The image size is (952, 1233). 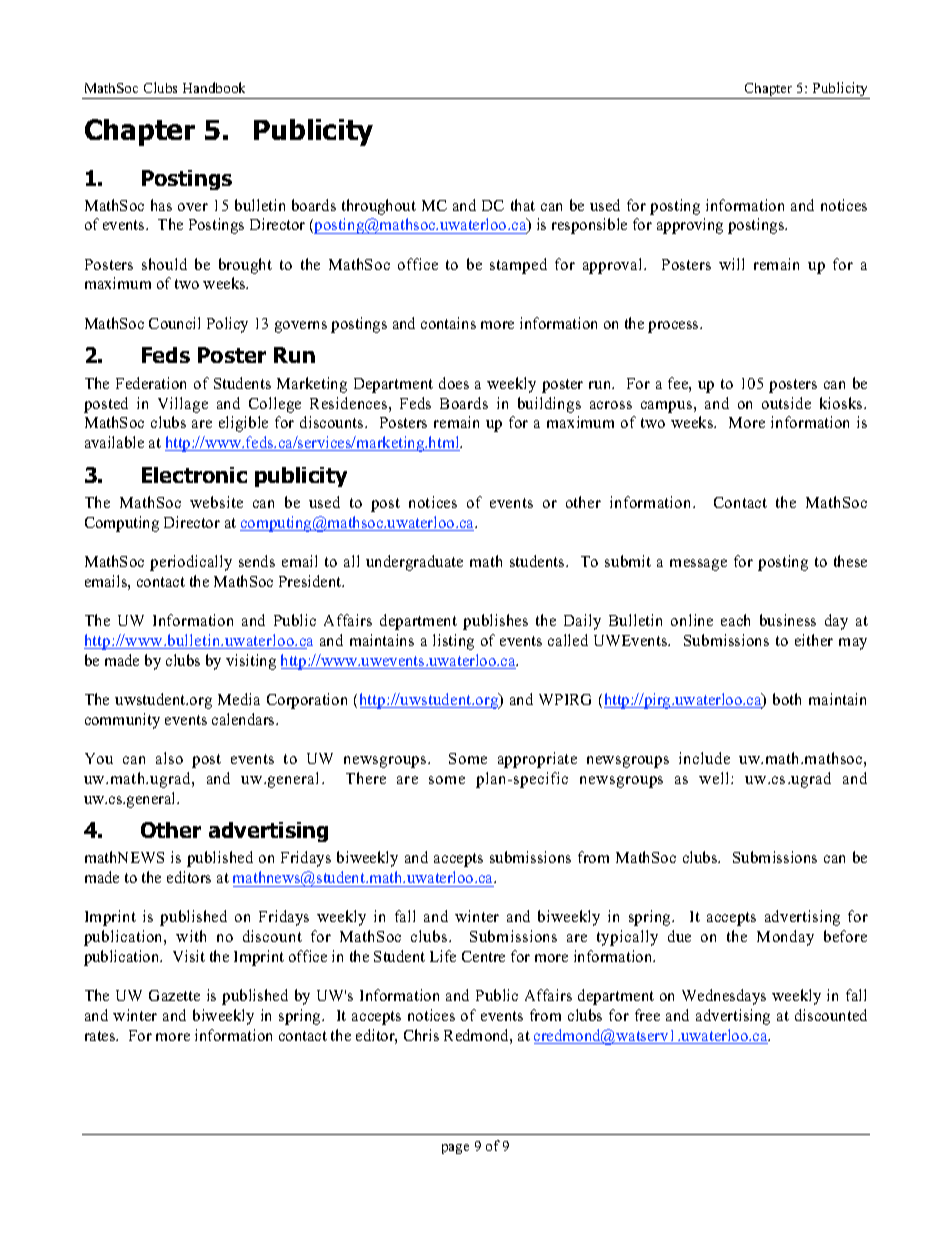 What do you see at coordinates (786, 403) in the page?
I see `outside` at bounding box center [786, 403].
